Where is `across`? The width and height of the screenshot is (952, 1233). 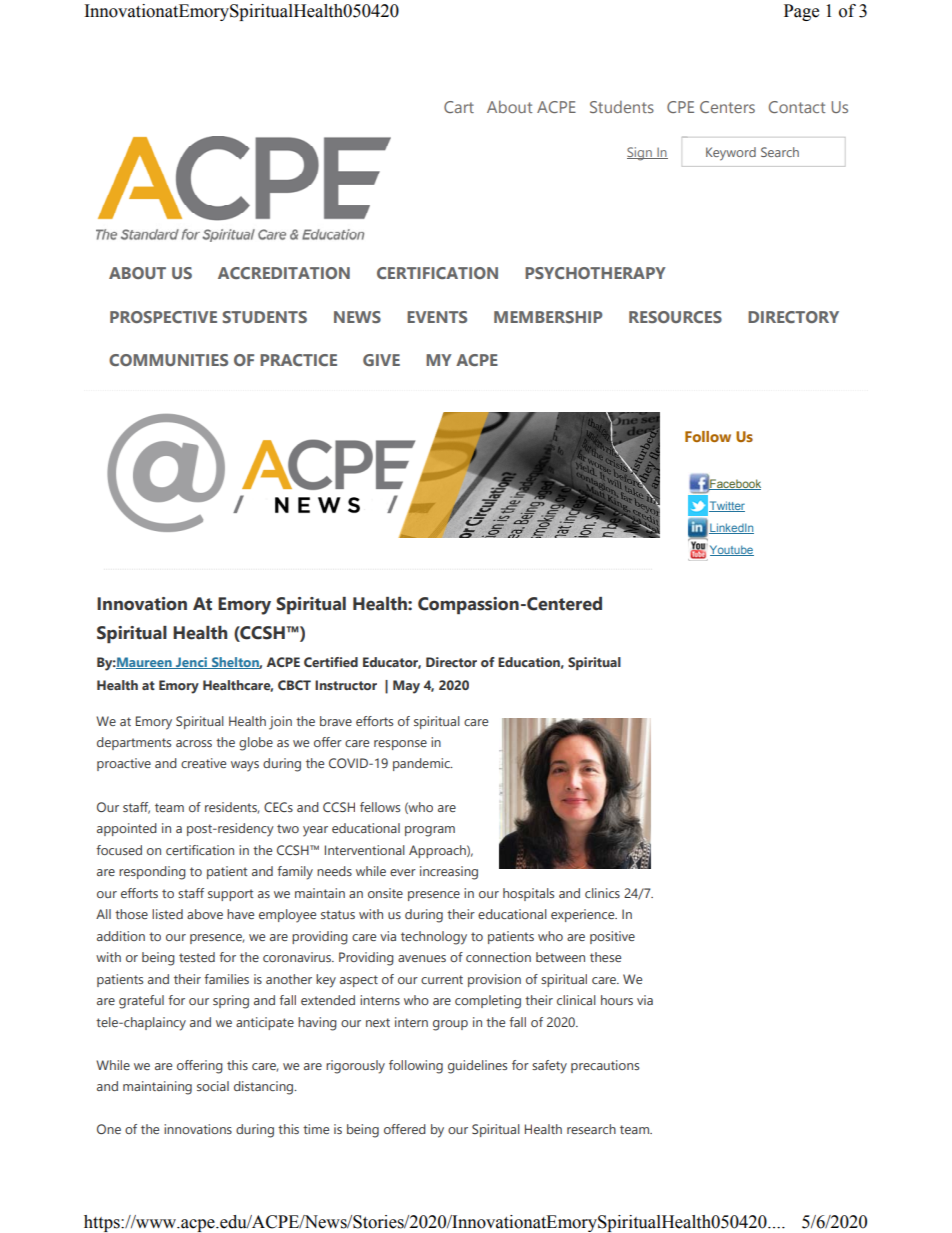
across is located at coordinates (194, 743).
